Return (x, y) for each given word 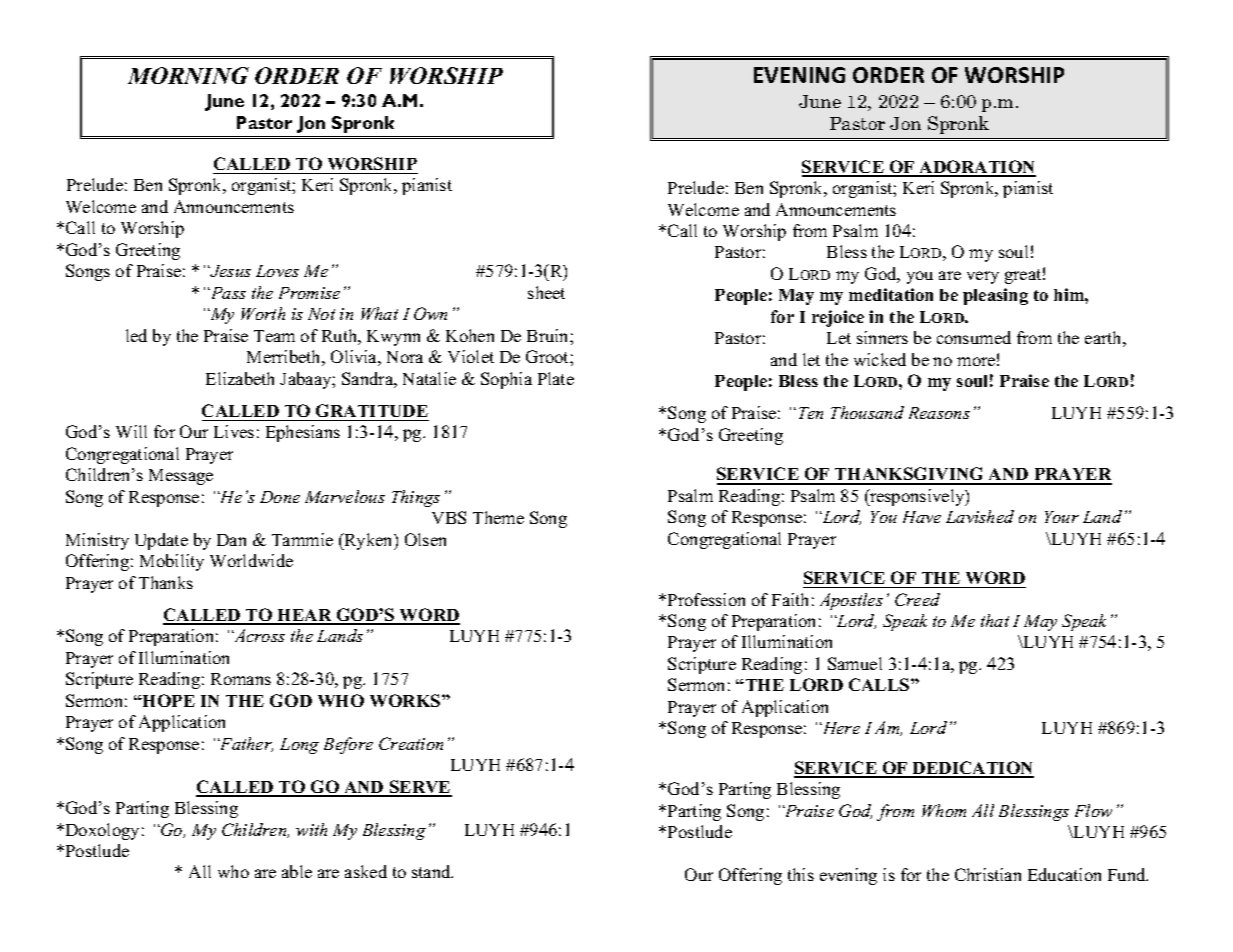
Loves (277, 271)
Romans (241, 679)
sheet (546, 292)
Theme (498, 517)
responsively (917, 497)
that (995, 620)
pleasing (995, 296)
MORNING (188, 75)
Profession (706, 599)
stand (432, 871)
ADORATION (977, 168)
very (983, 277)
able (297, 871)
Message (181, 477)
